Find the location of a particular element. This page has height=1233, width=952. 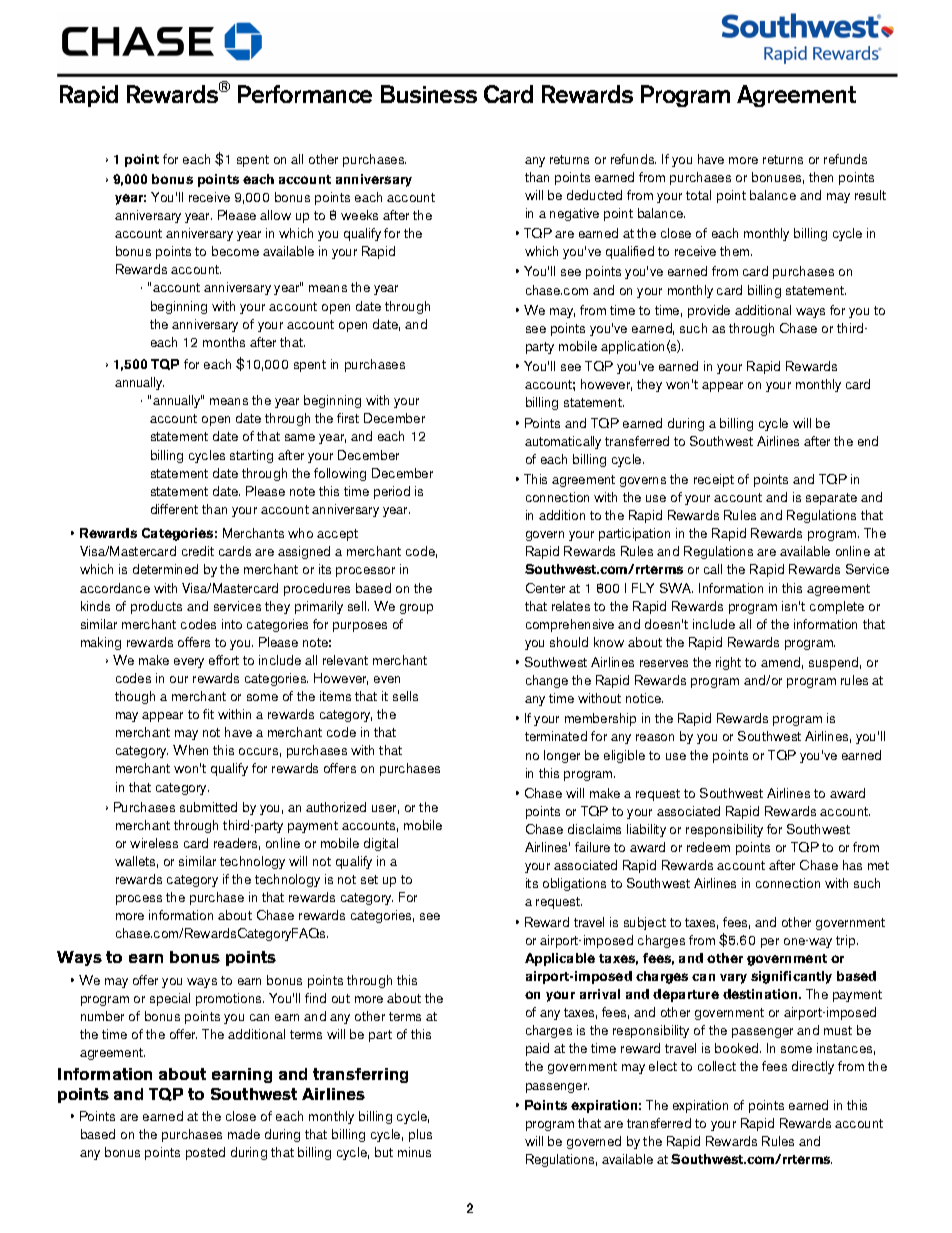

Performance is located at coordinates (305, 94).
